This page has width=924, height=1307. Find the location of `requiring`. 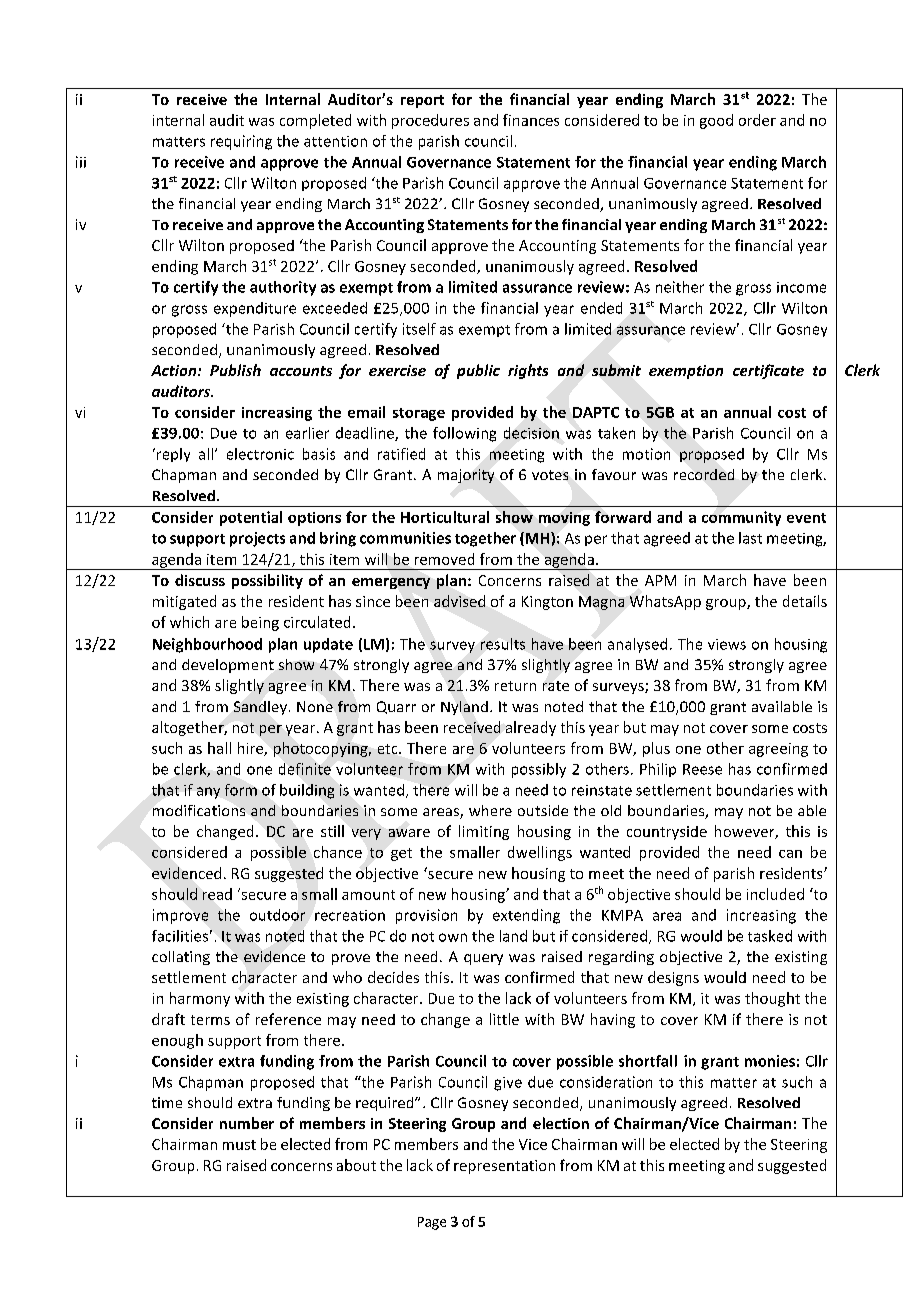

requiring is located at coordinates (241, 142).
